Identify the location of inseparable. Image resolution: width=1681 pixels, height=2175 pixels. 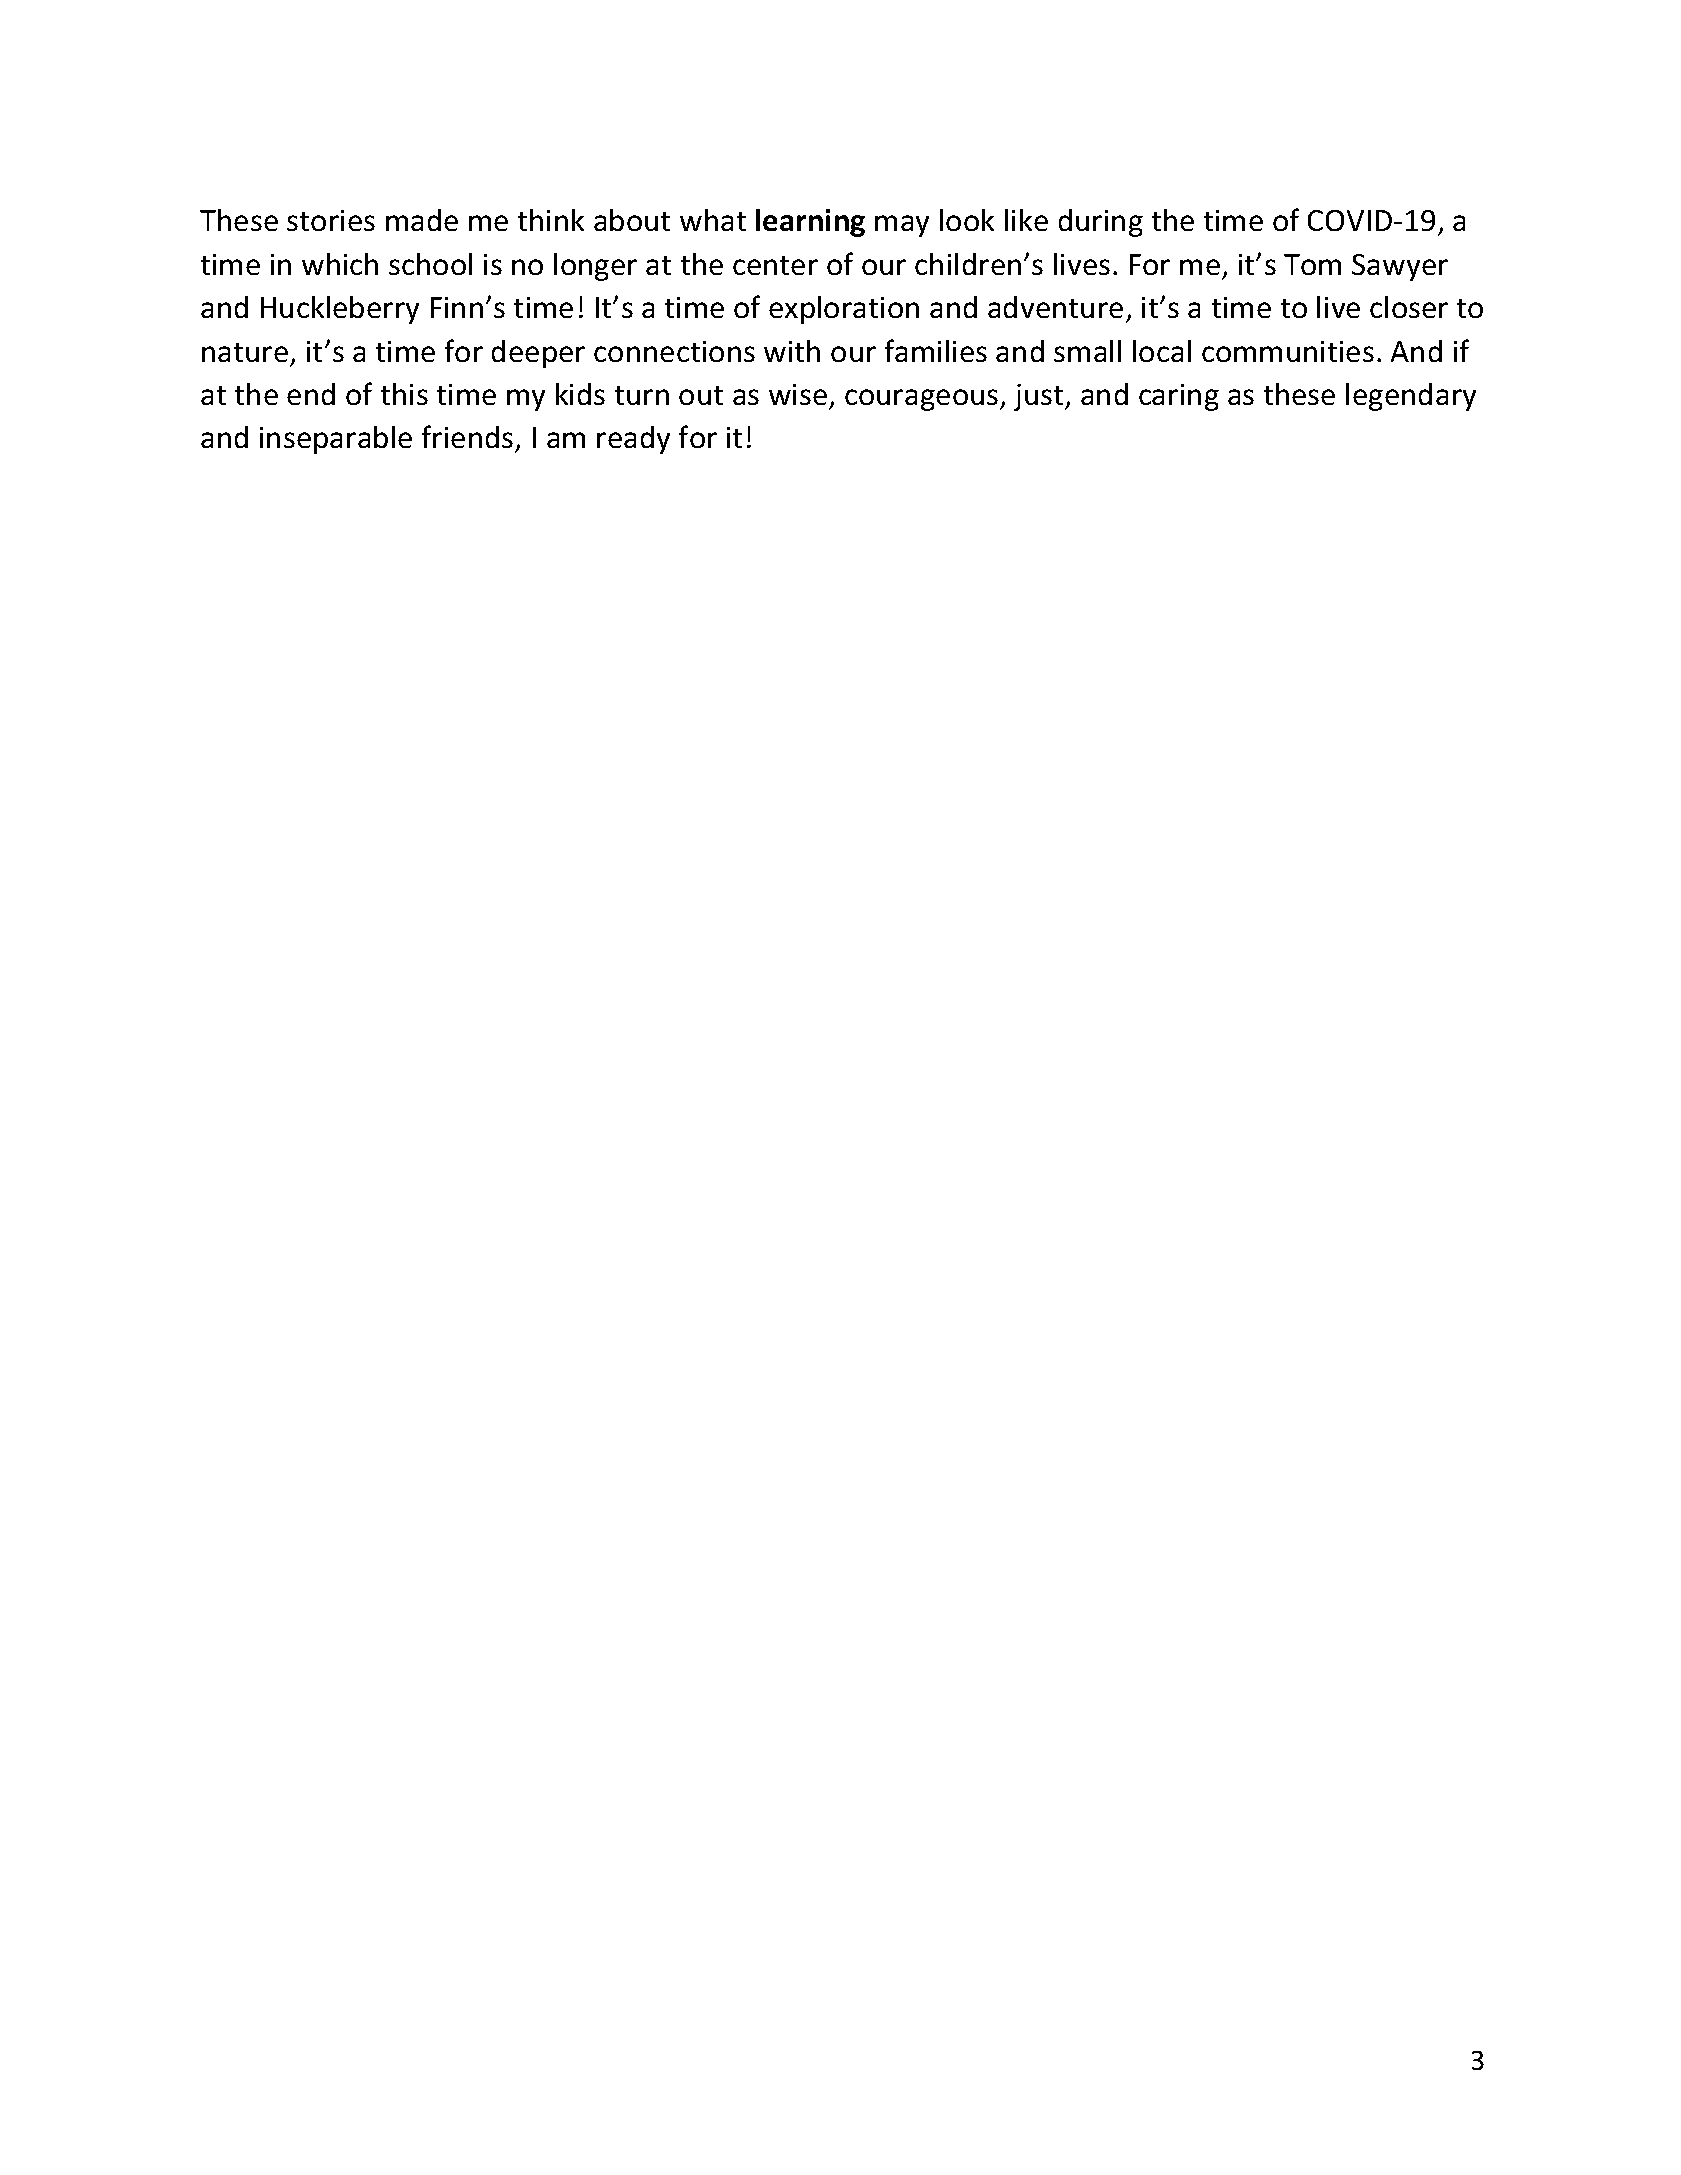
(336, 440).
